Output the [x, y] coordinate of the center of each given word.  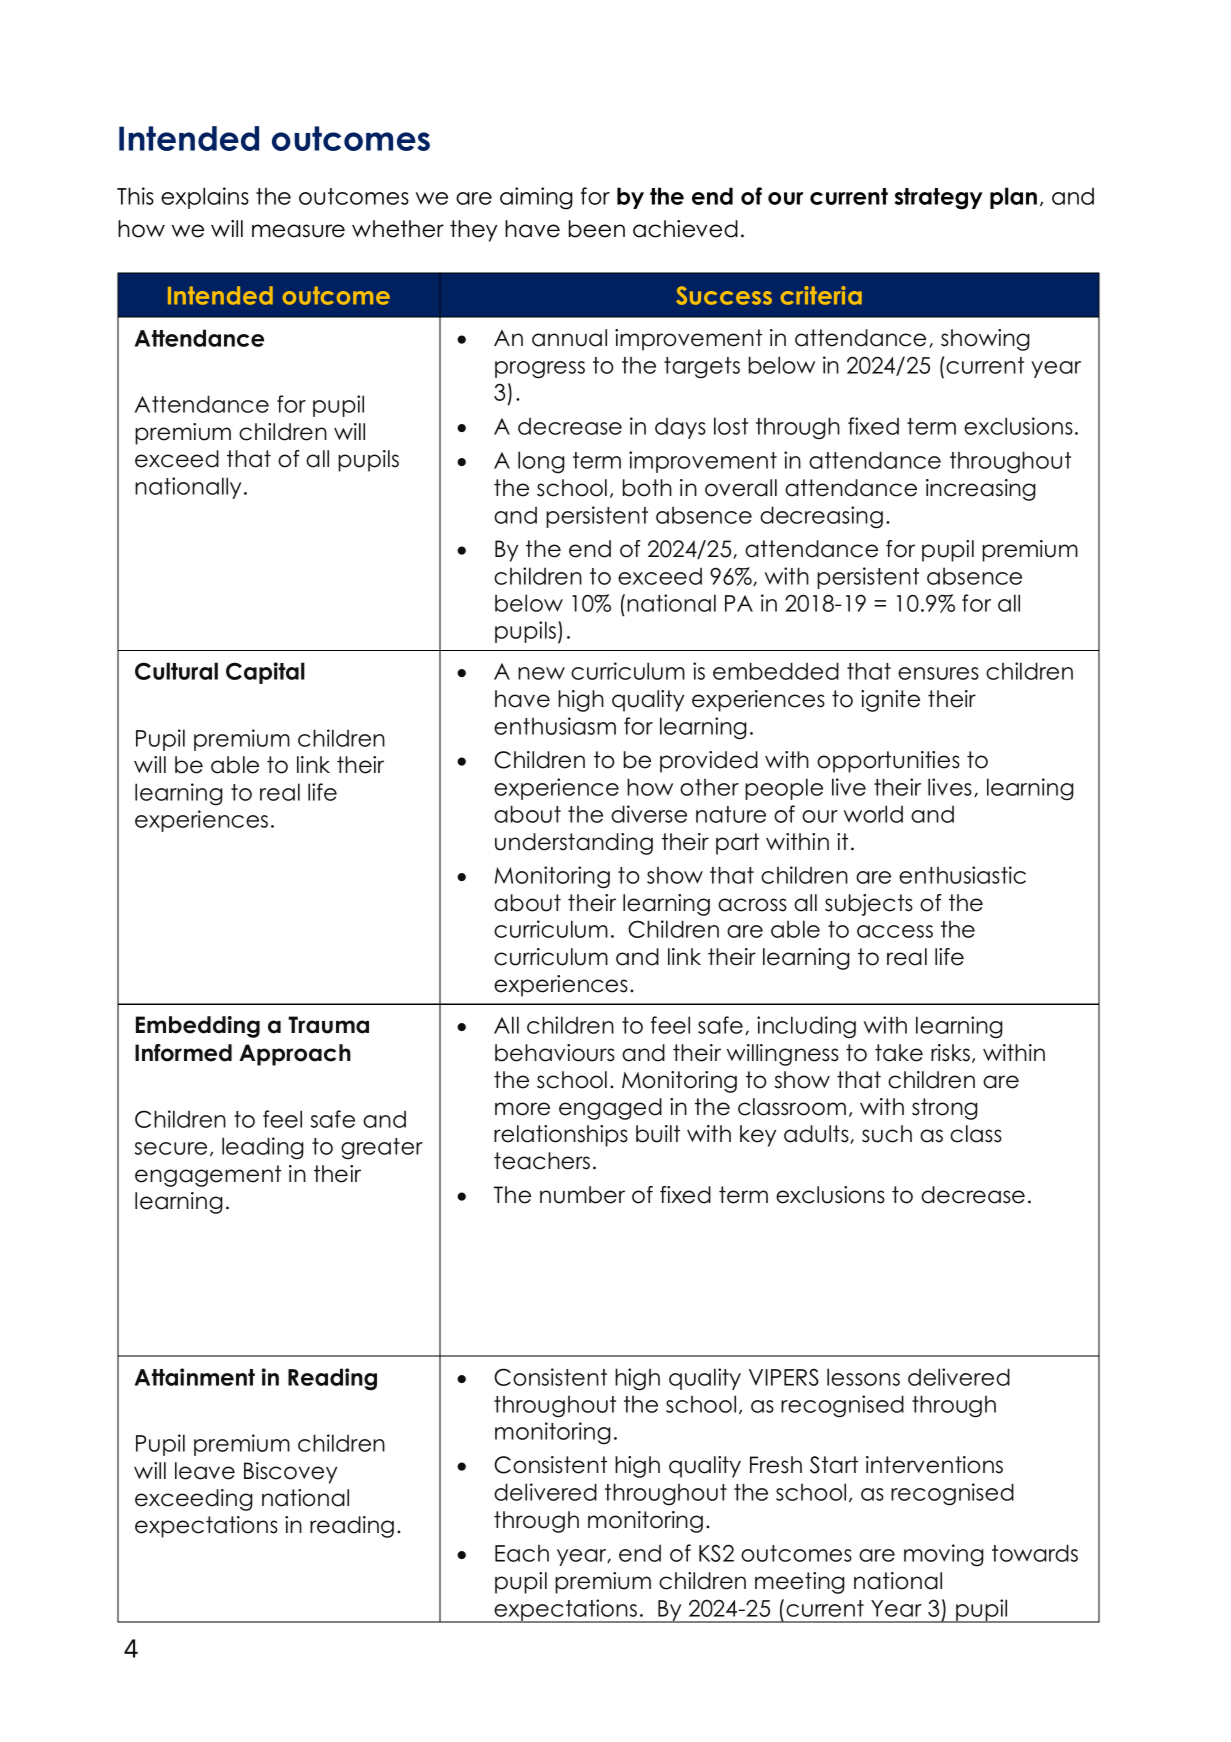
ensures [938, 673]
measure [298, 231]
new [541, 673]
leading [263, 1148]
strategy [939, 199]
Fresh [776, 1465]
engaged [610, 1109]
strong [945, 1109]
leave [205, 1471]
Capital [265, 673]
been [597, 229]
